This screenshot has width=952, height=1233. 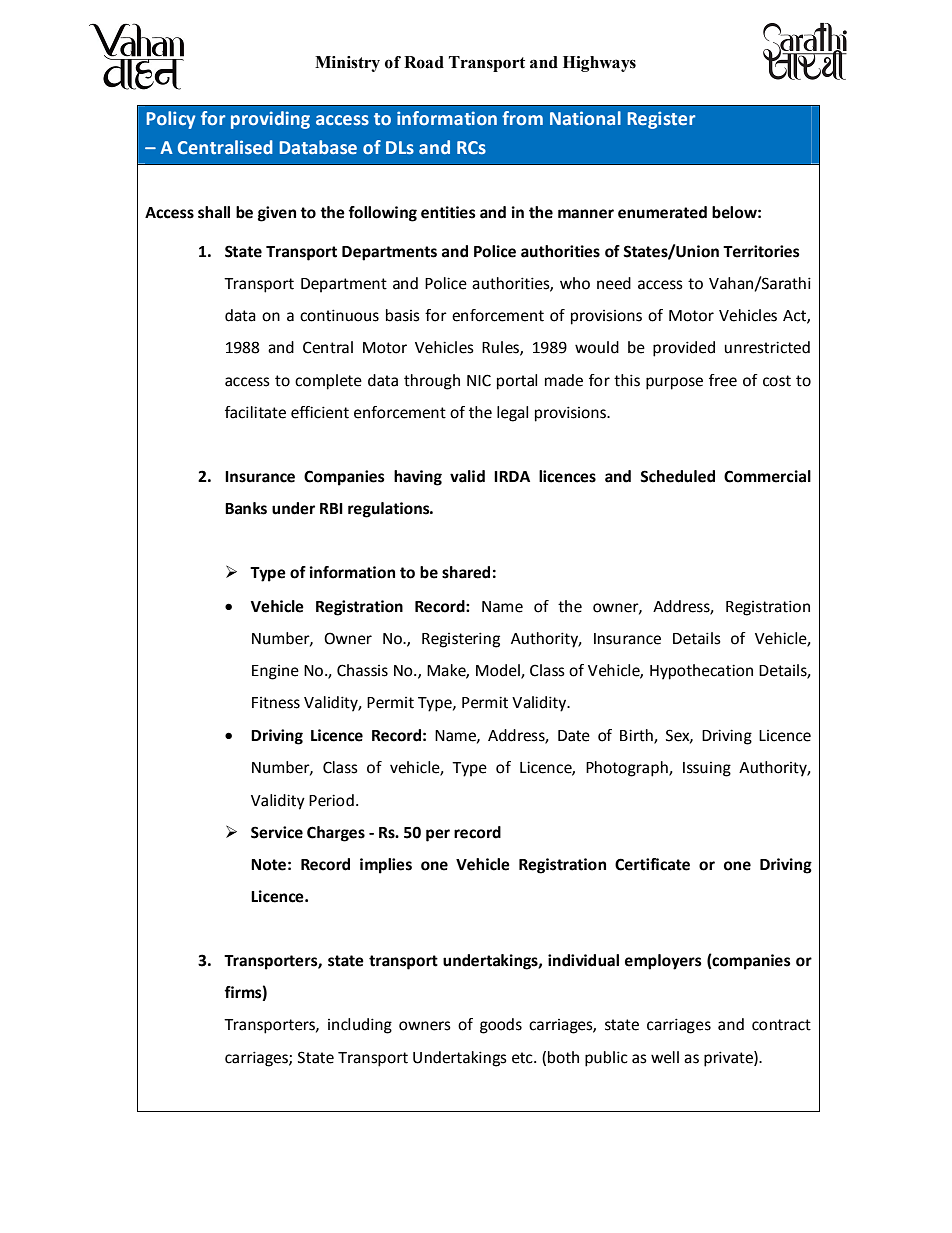 What do you see at coordinates (270, 120) in the screenshot?
I see `providing` at bounding box center [270, 120].
